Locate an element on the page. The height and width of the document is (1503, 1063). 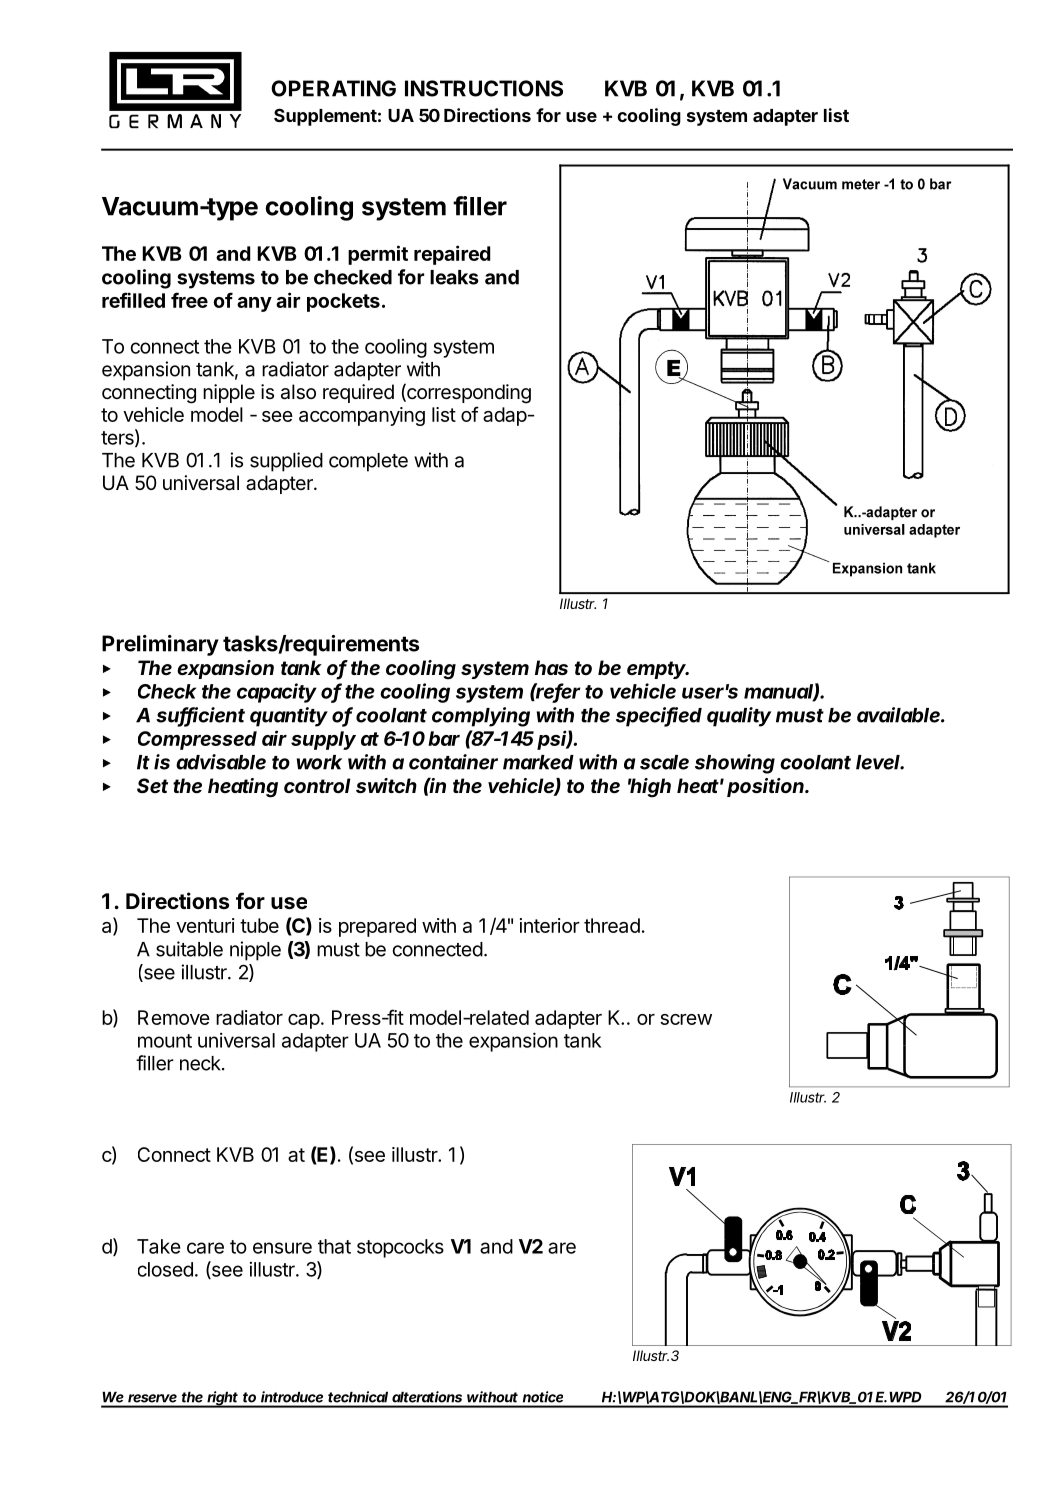
thread is located at coordinates (612, 925).
